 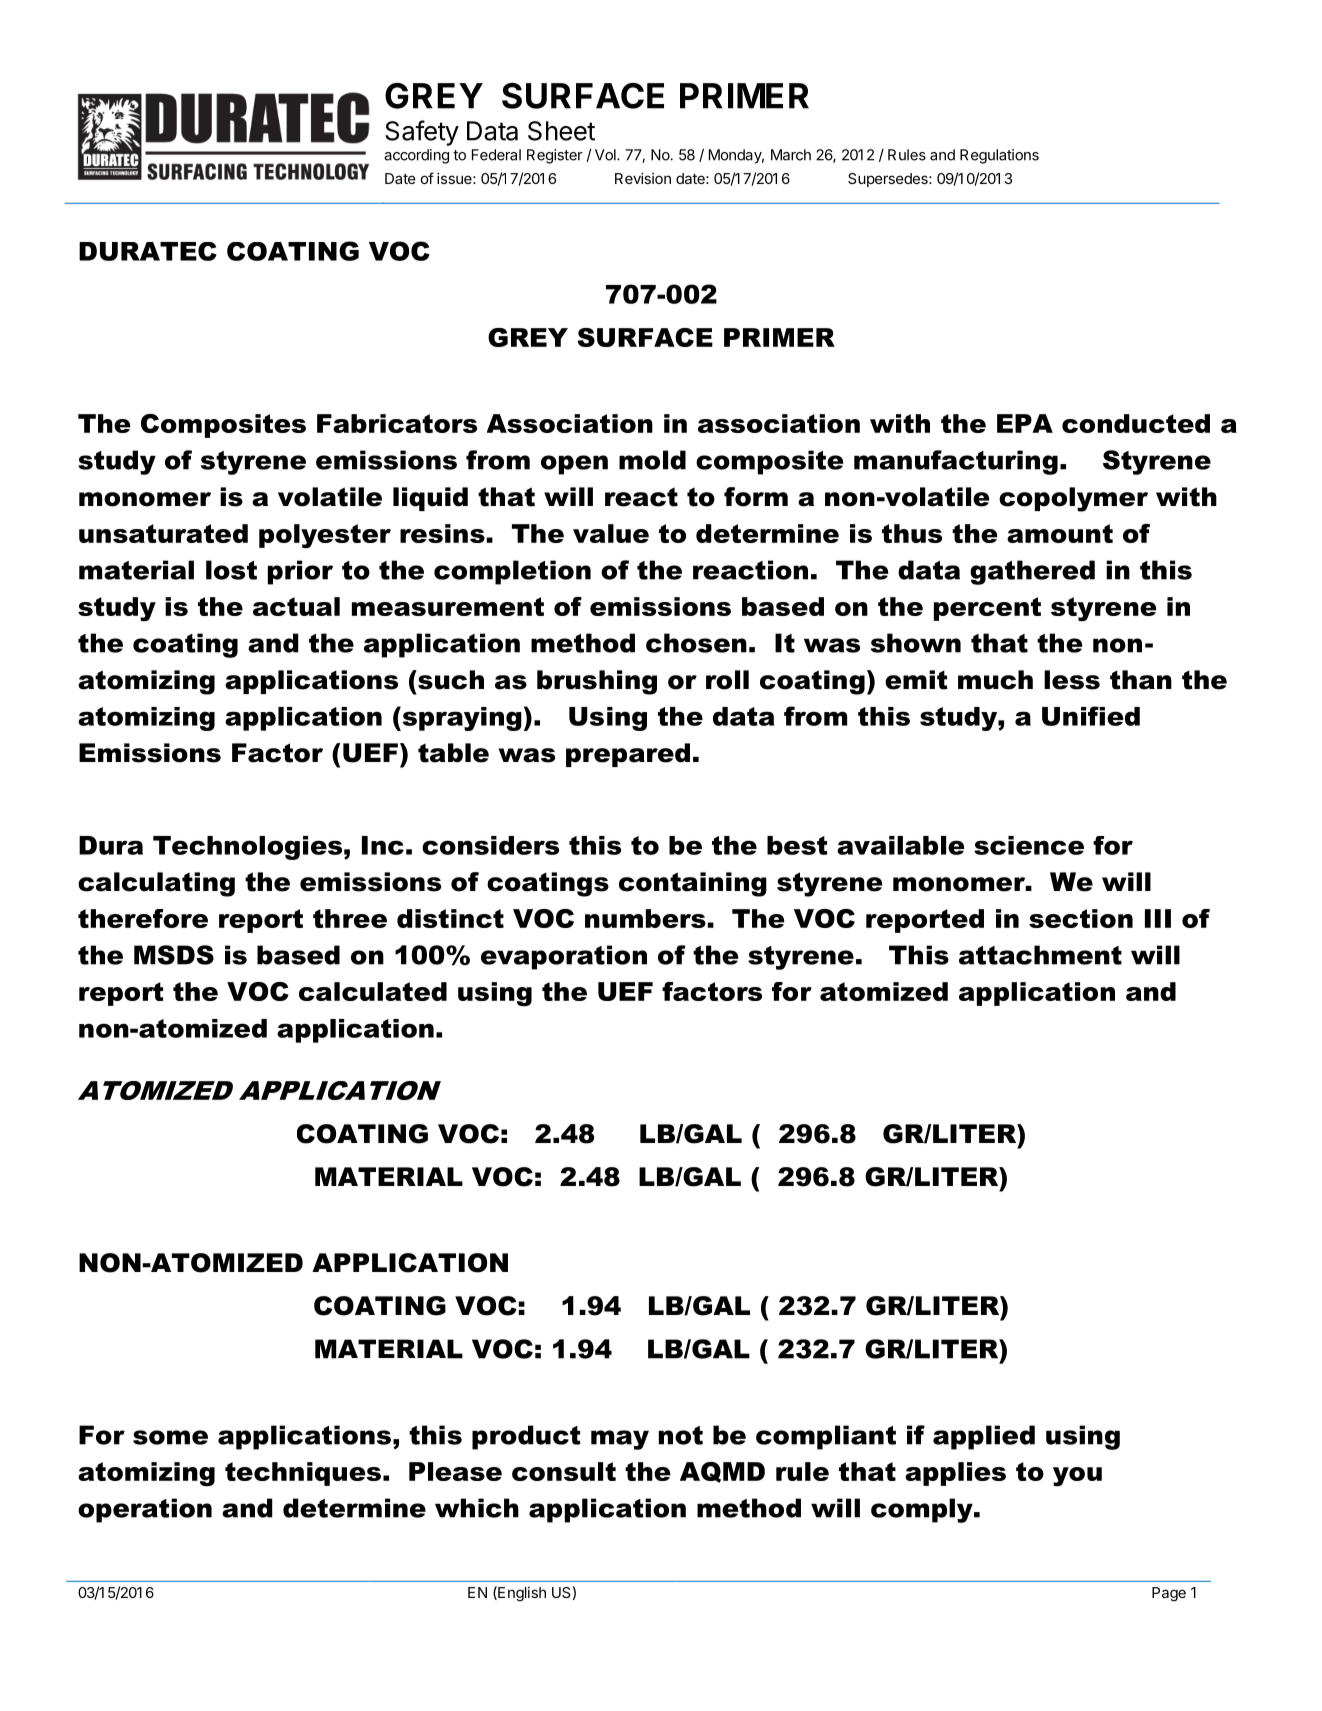 I want to click on consult, so click(x=564, y=1471).
